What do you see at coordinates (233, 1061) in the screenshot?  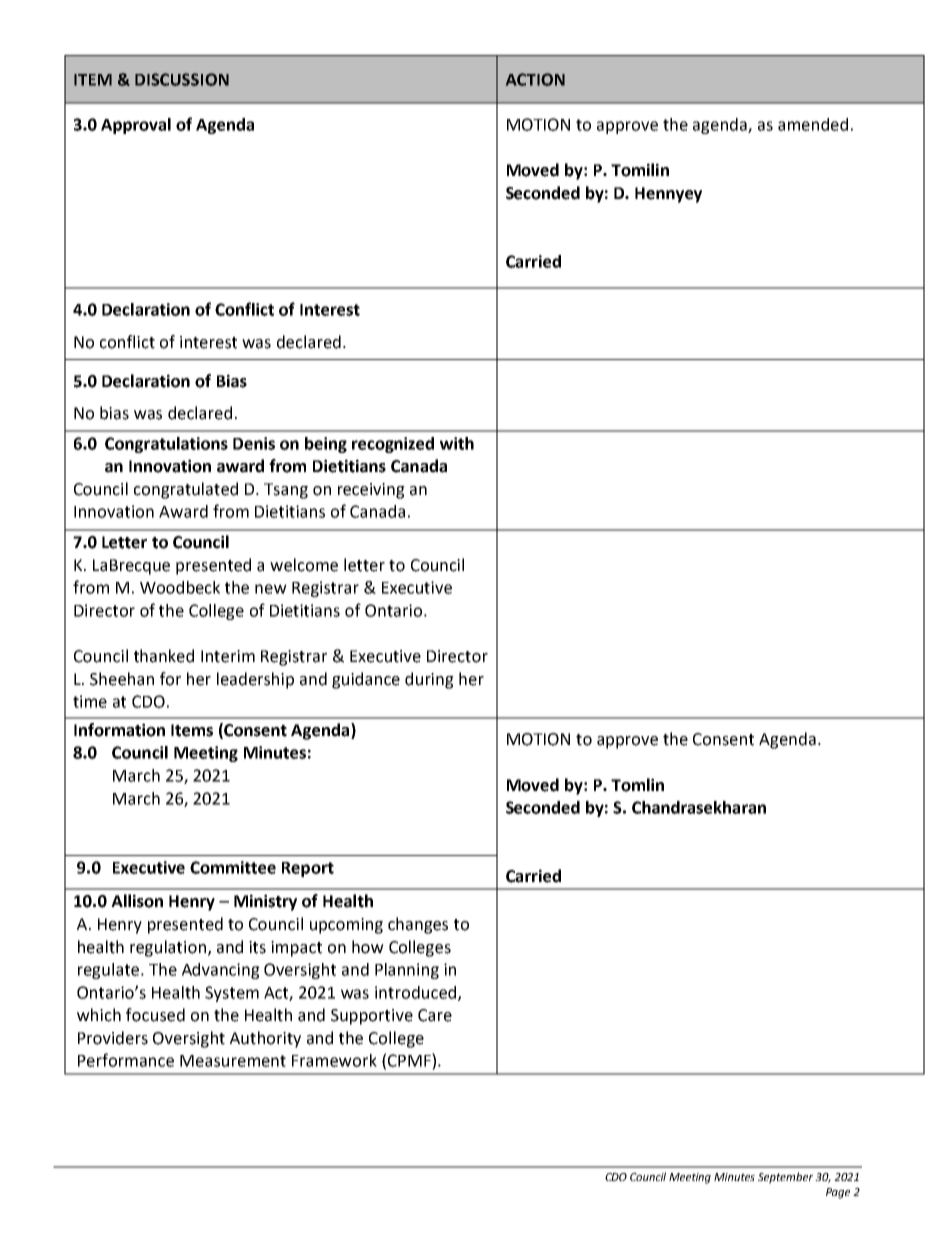 I see `Measurement` at bounding box center [233, 1061].
